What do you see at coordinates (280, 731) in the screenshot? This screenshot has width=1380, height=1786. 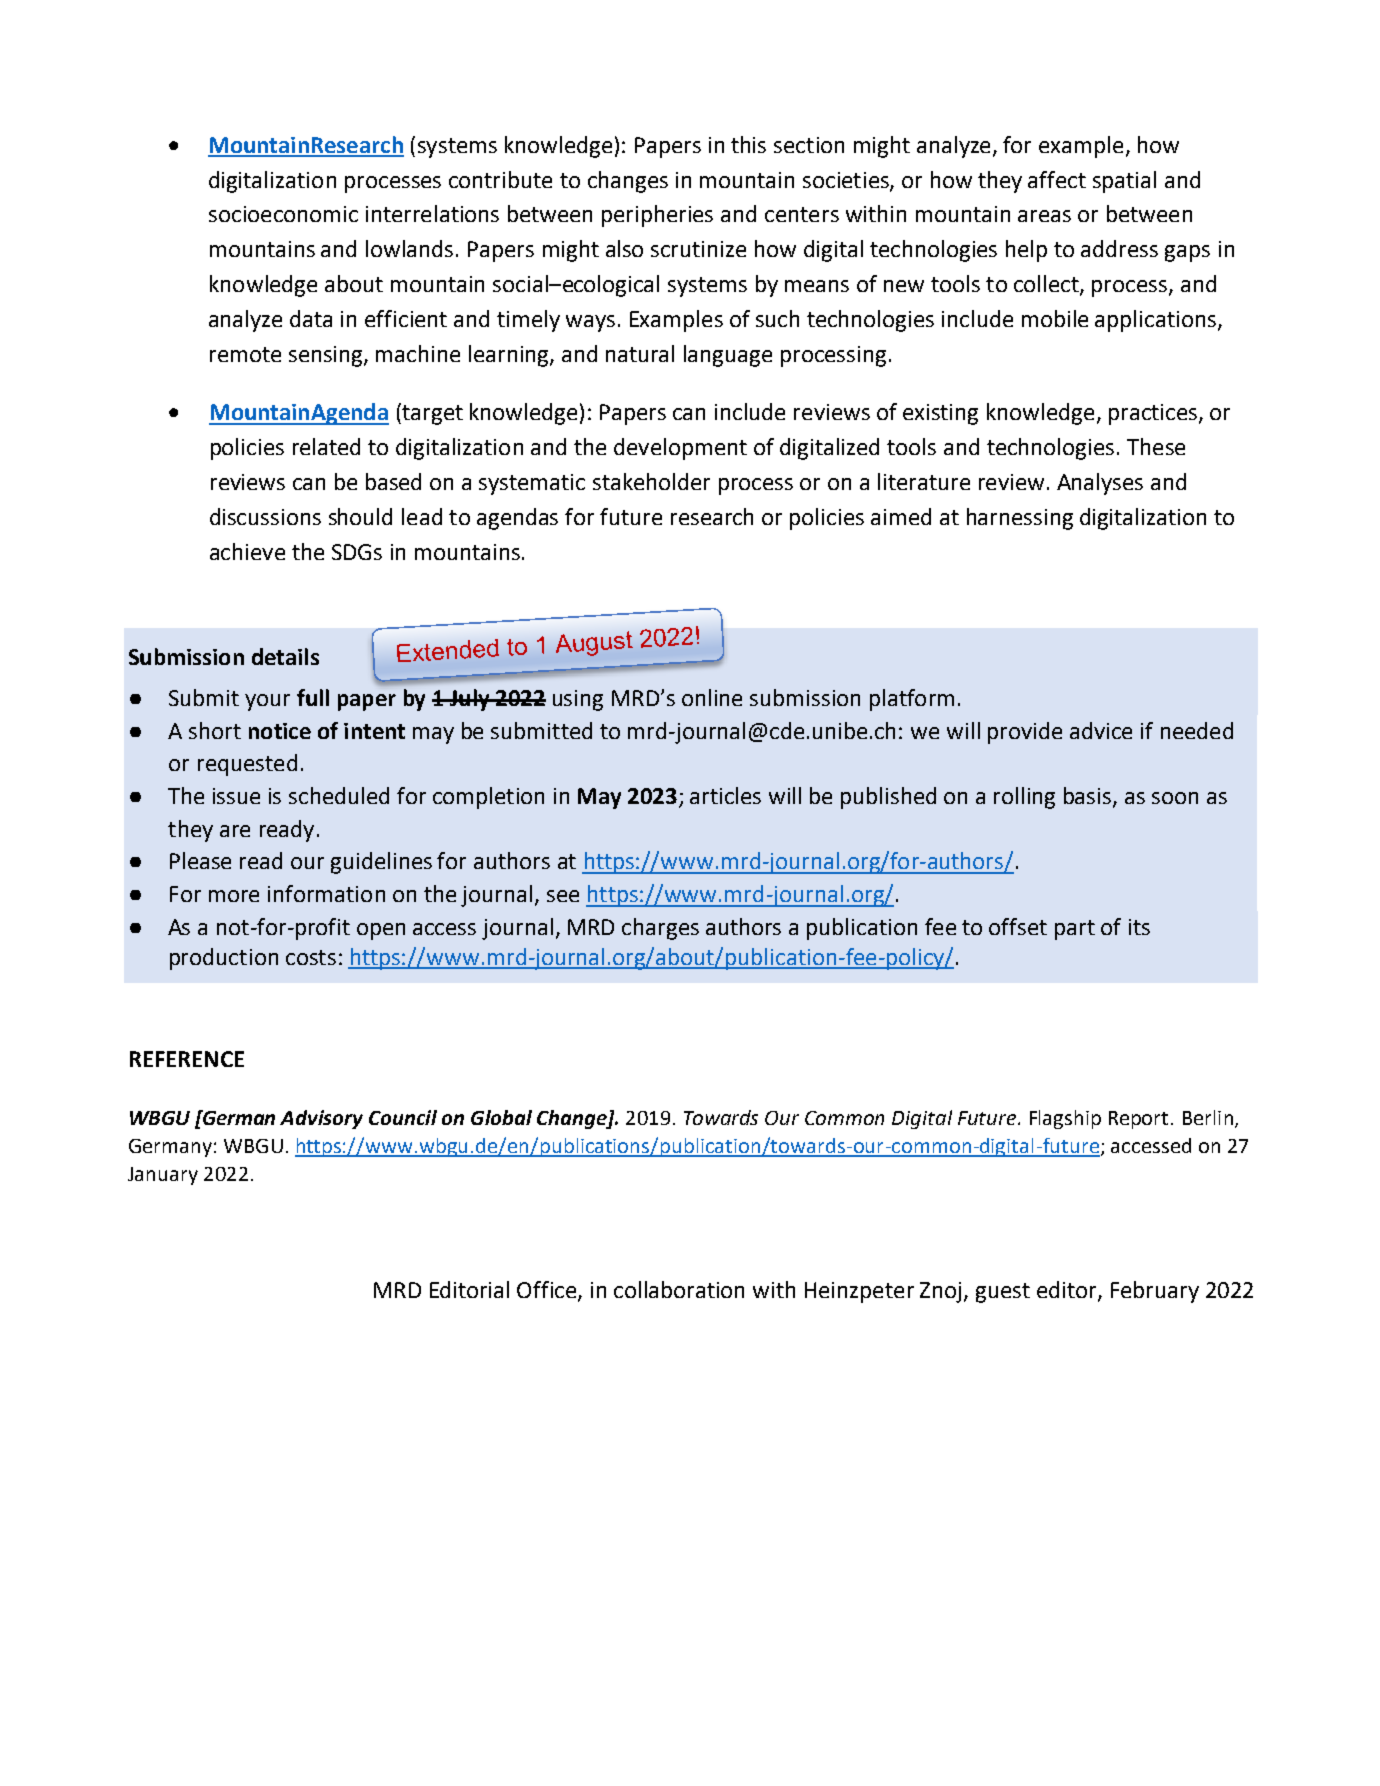 I see `notice` at bounding box center [280, 731].
